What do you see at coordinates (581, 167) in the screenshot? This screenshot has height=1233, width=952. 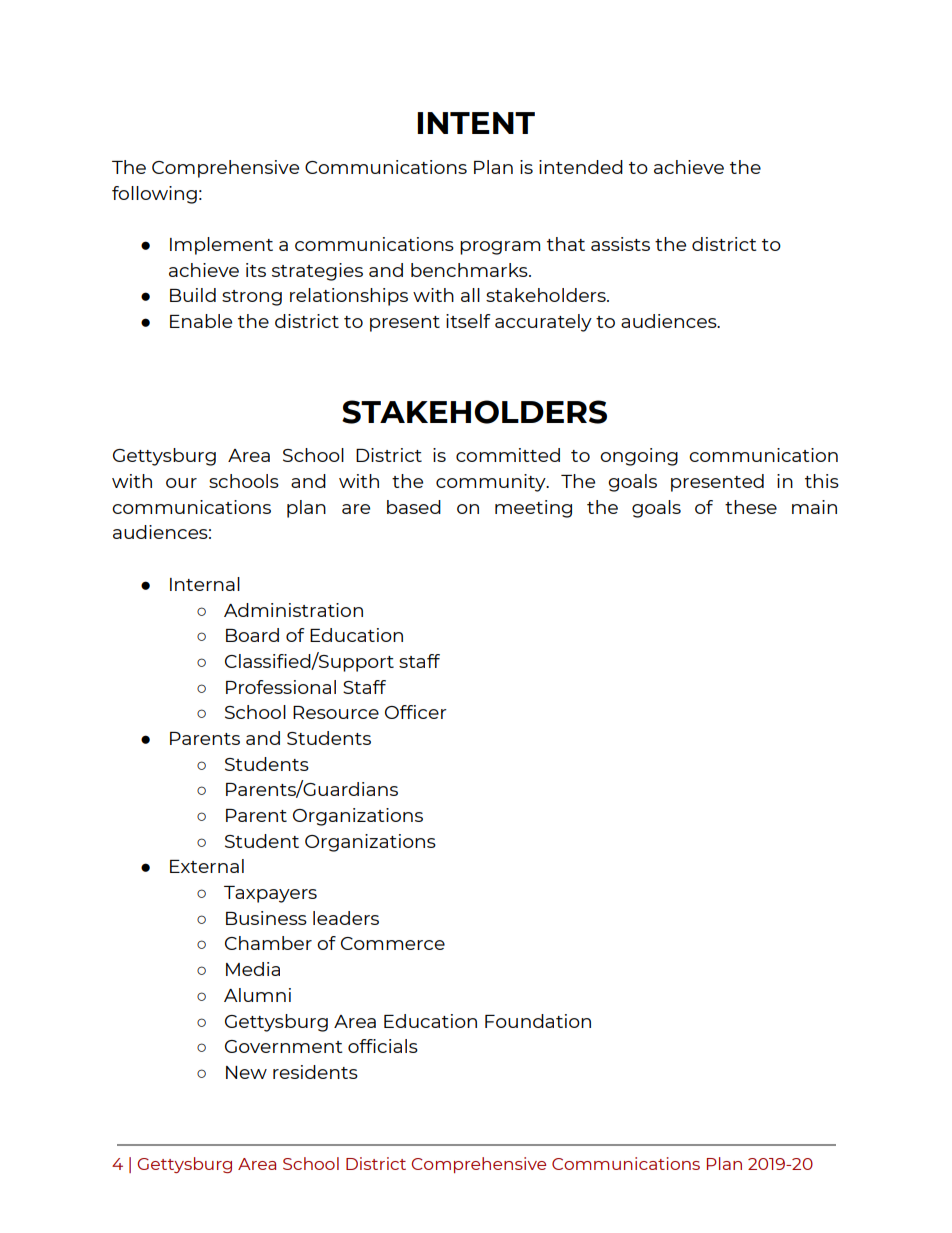 I see `intended` at bounding box center [581, 167].
